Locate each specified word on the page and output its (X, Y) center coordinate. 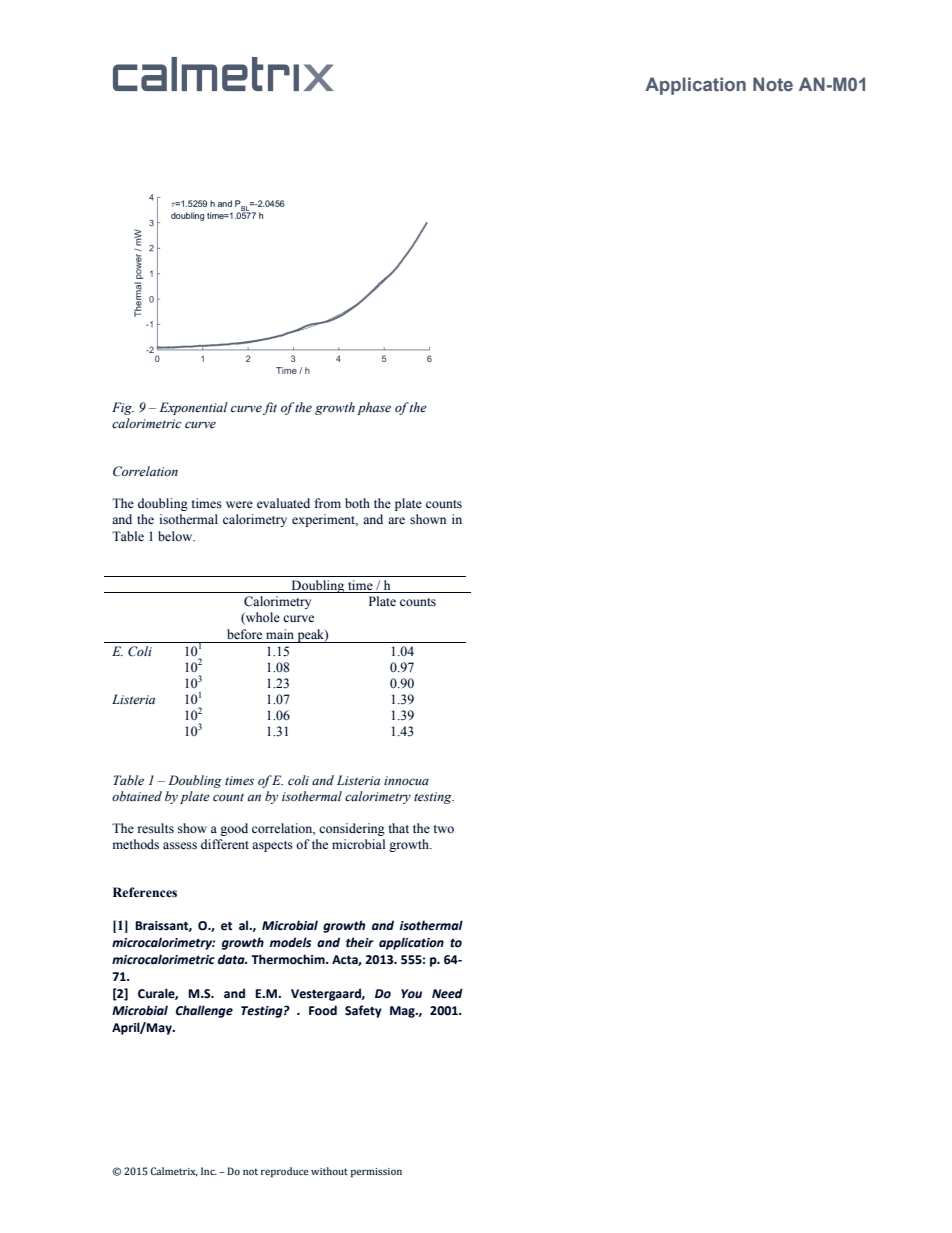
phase (374, 408)
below (176, 536)
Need (447, 993)
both (357, 503)
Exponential (194, 408)
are (396, 520)
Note (773, 84)
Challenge (204, 1011)
